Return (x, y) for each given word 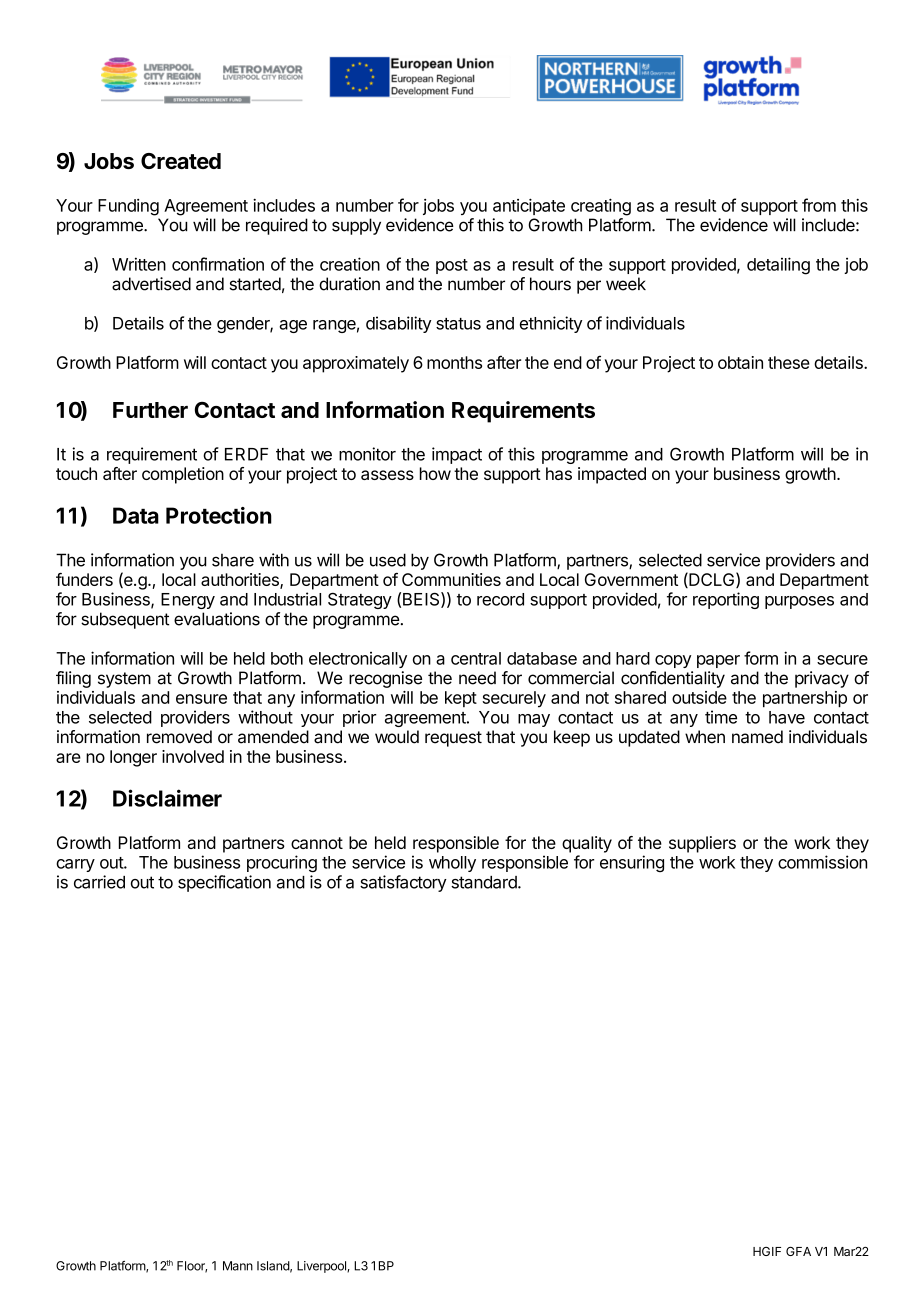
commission (822, 862)
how (435, 473)
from (819, 205)
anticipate (529, 206)
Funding (128, 207)
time (721, 717)
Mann (238, 1266)
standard (485, 882)
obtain (740, 362)
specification (224, 883)
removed (179, 737)
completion (183, 475)
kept (461, 699)
